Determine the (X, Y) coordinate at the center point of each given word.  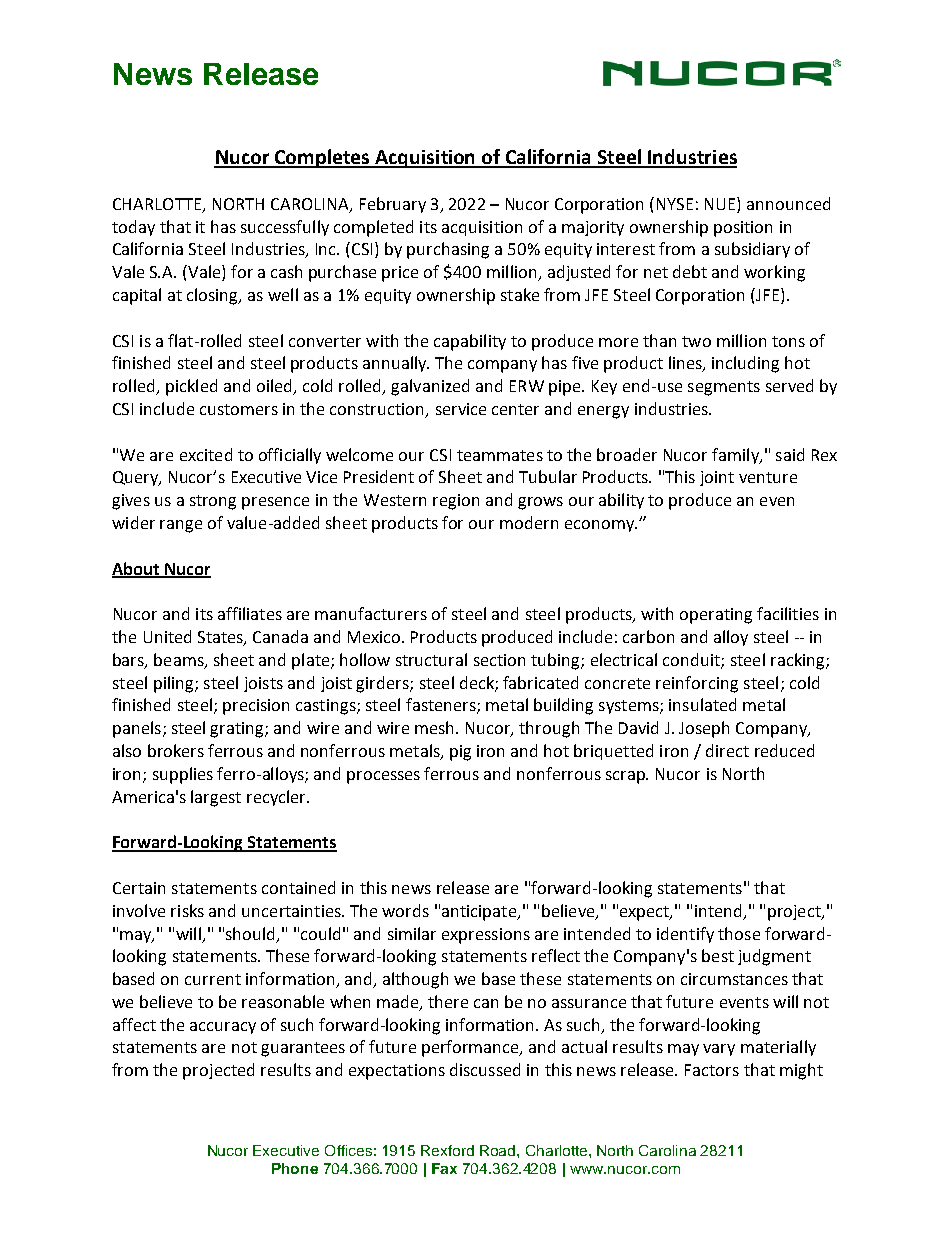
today (133, 228)
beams (180, 660)
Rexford (447, 1150)
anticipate (480, 913)
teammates (500, 455)
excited (206, 454)
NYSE (675, 204)
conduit (692, 660)
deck (478, 683)
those (739, 933)
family (736, 456)
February (393, 205)
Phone (295, 1168)
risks (187, 910)
